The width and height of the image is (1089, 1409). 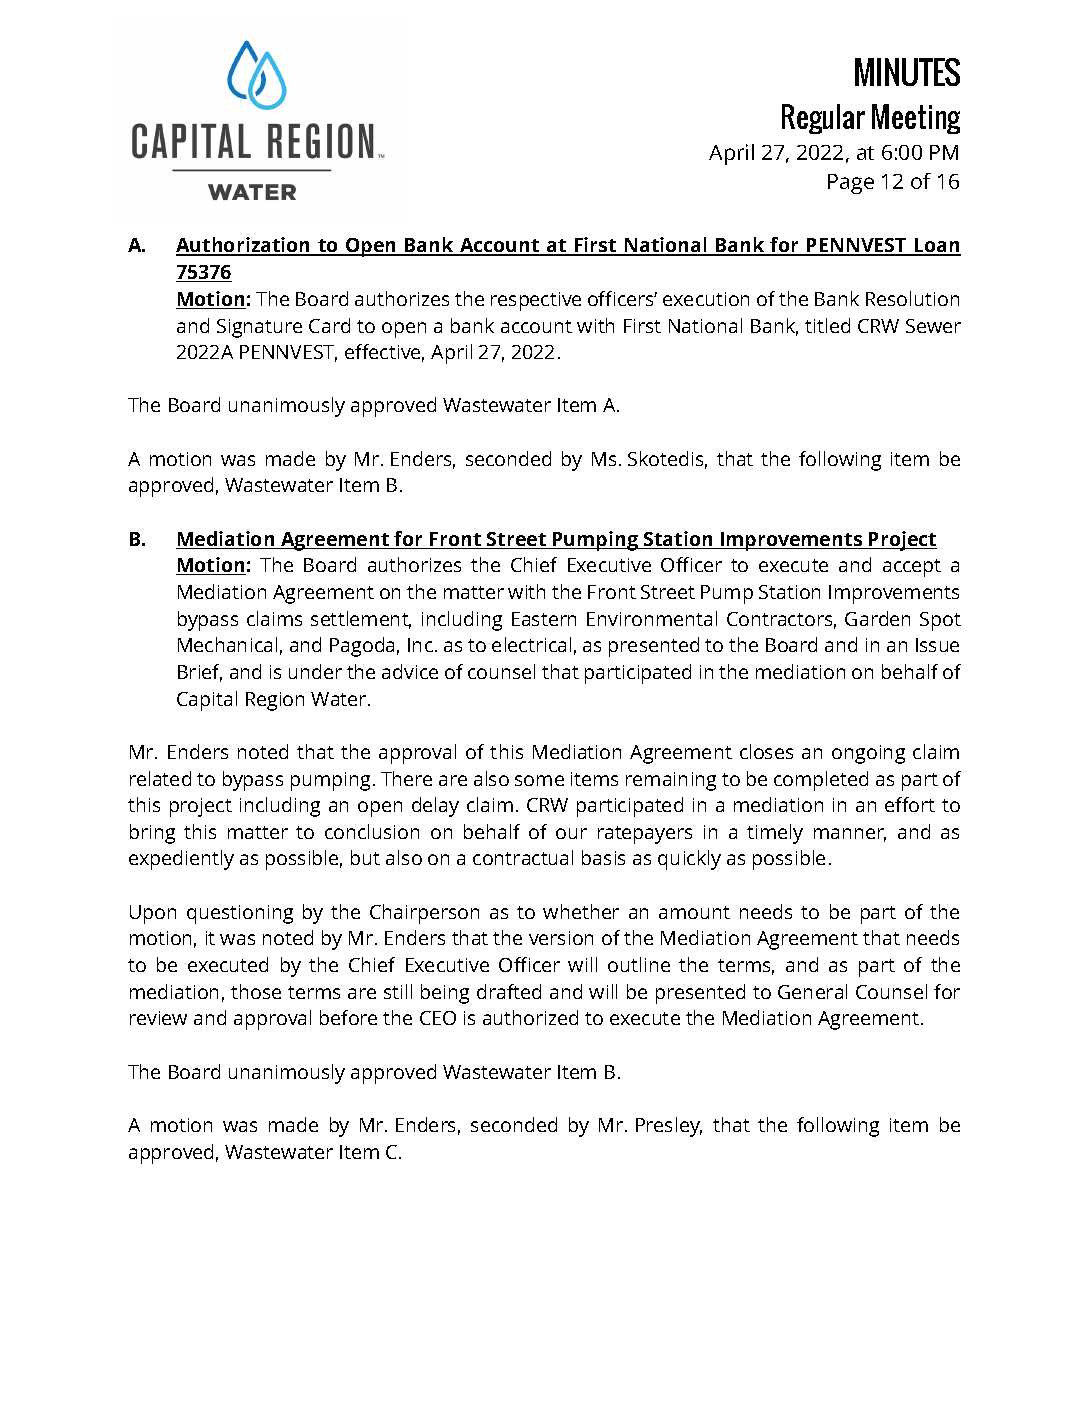 What do you see at coordinates (259, 328) in the image?
I see `Signature` at bounding box center [259, 328].
